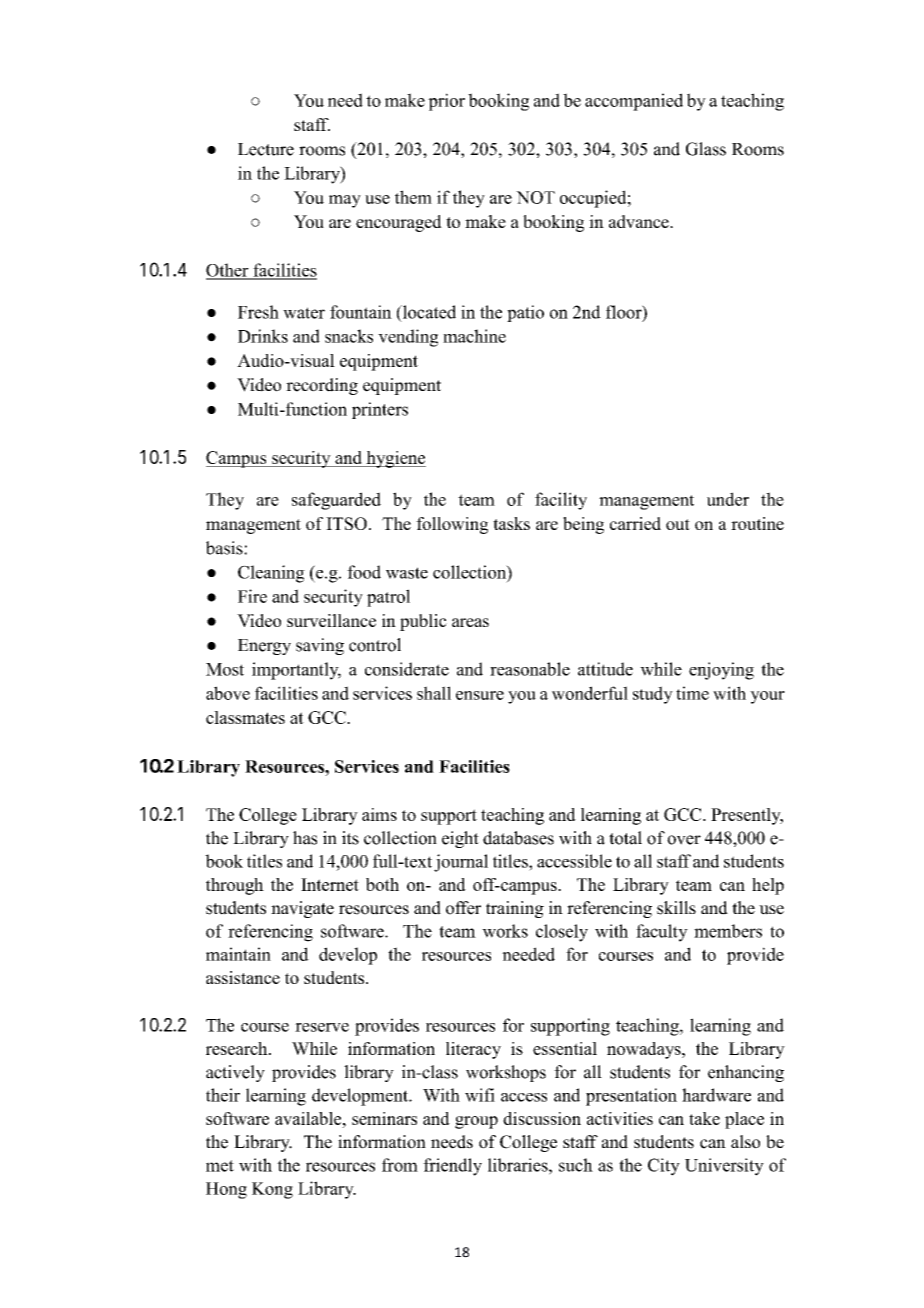 This page has height=1308, width=924. What do you see at coordinates (264, 647) in the page?
I see `Energy` at bounding box center [264, 647].
